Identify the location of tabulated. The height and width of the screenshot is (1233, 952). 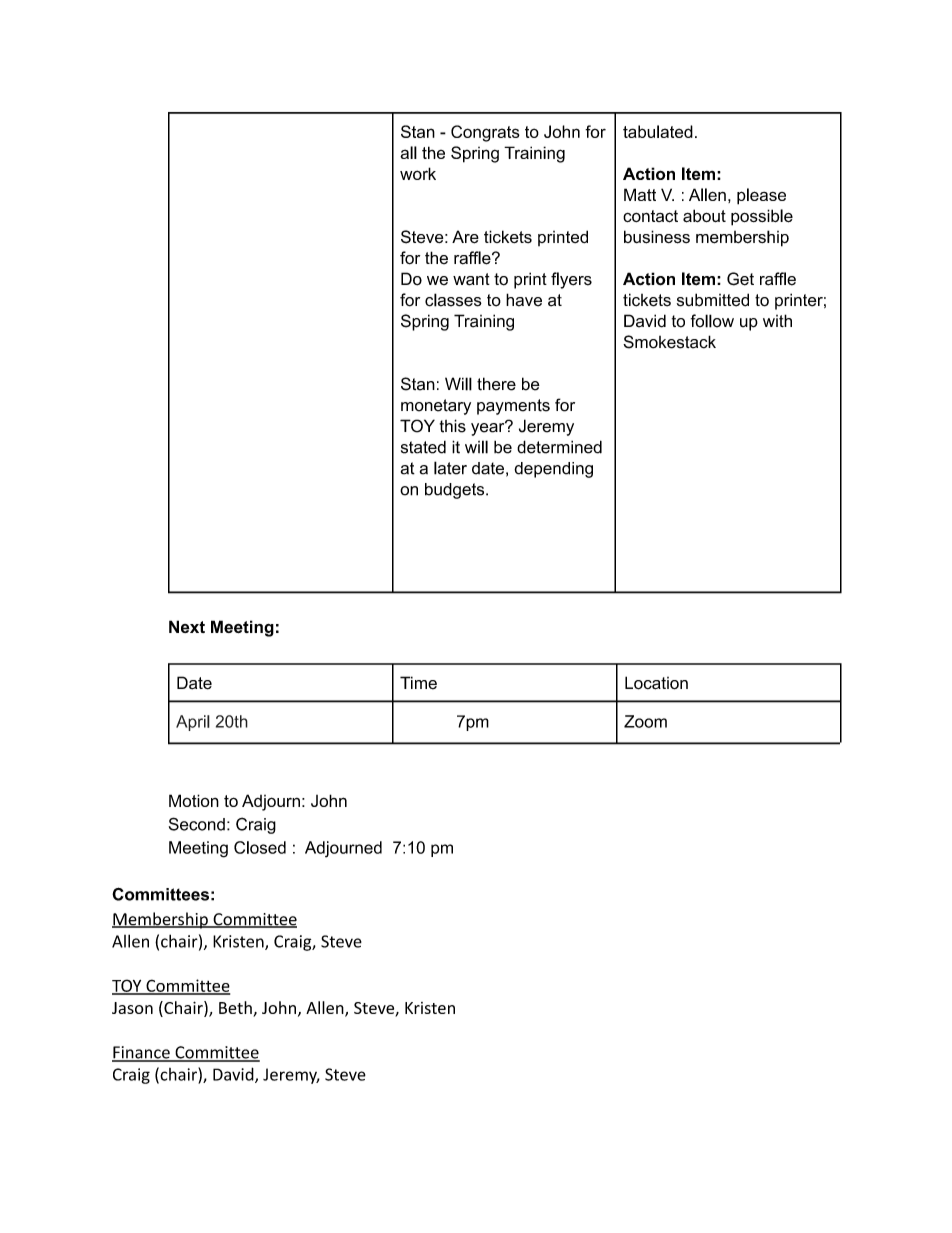
(658, 131).
